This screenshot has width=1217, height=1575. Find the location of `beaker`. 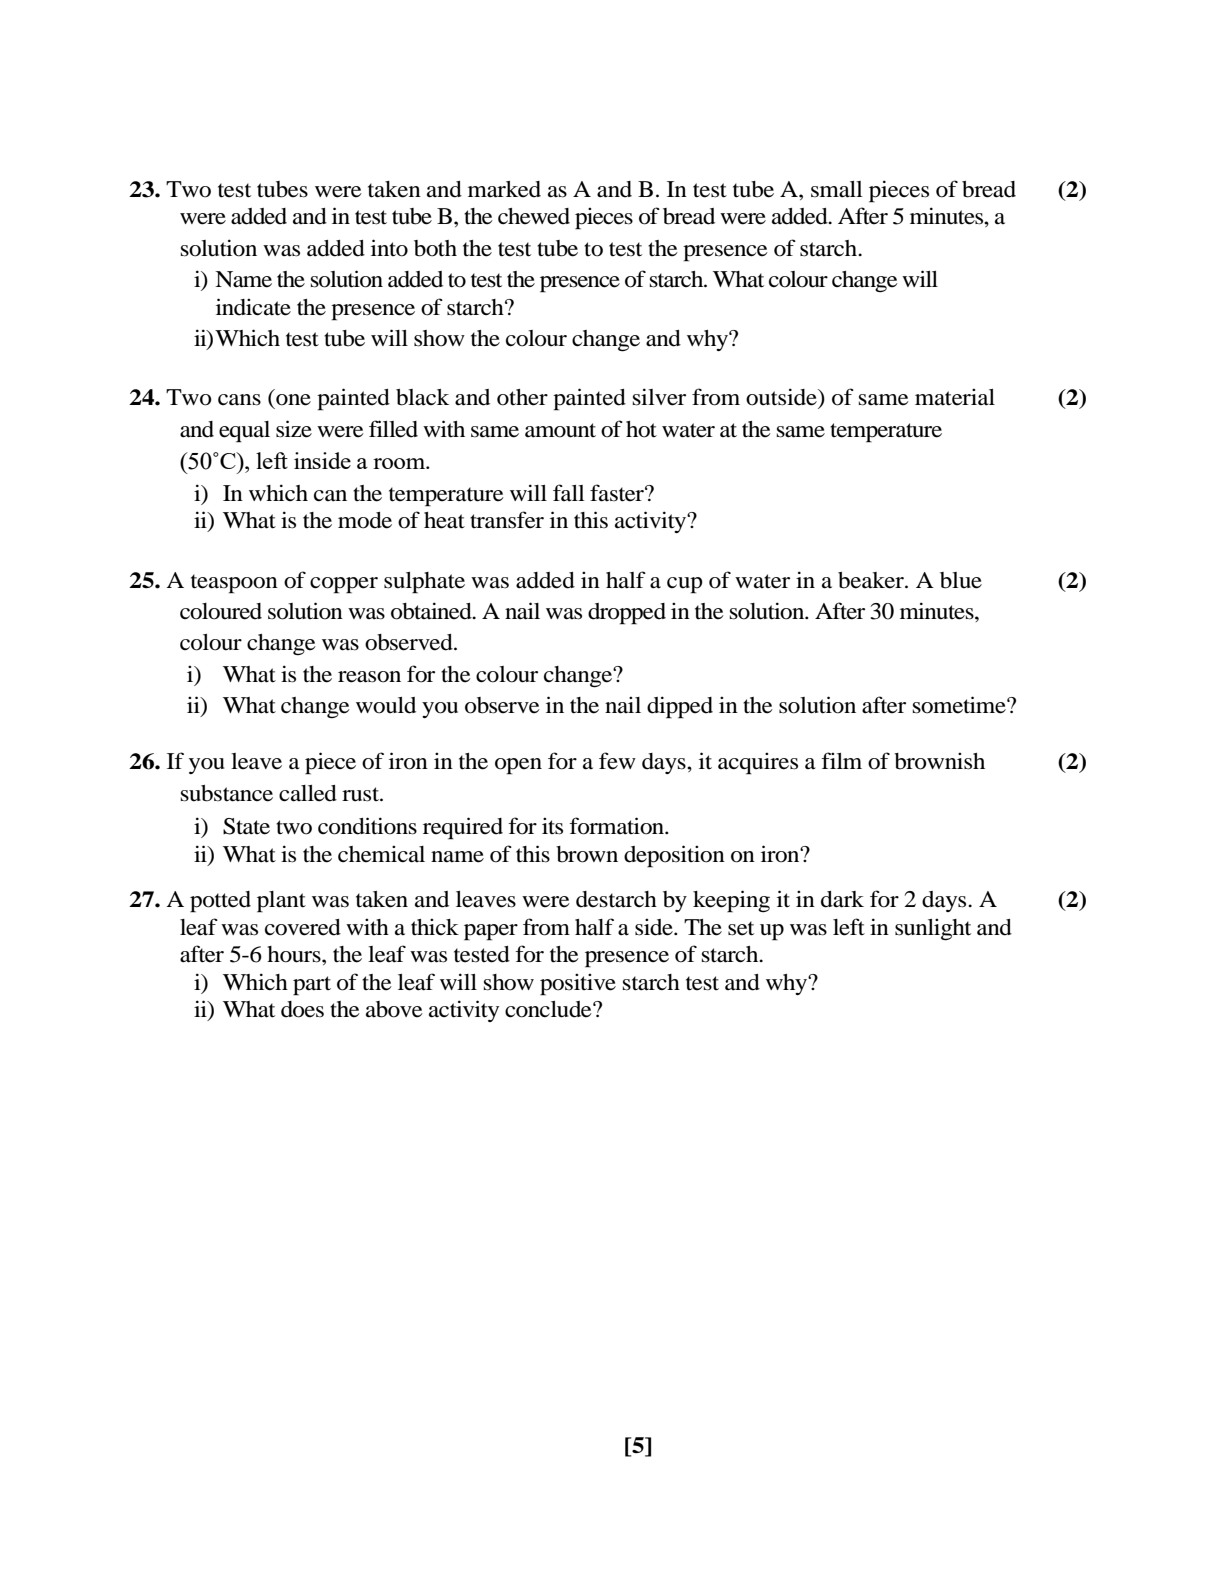

beaker is located at coordinates (872, 580).
